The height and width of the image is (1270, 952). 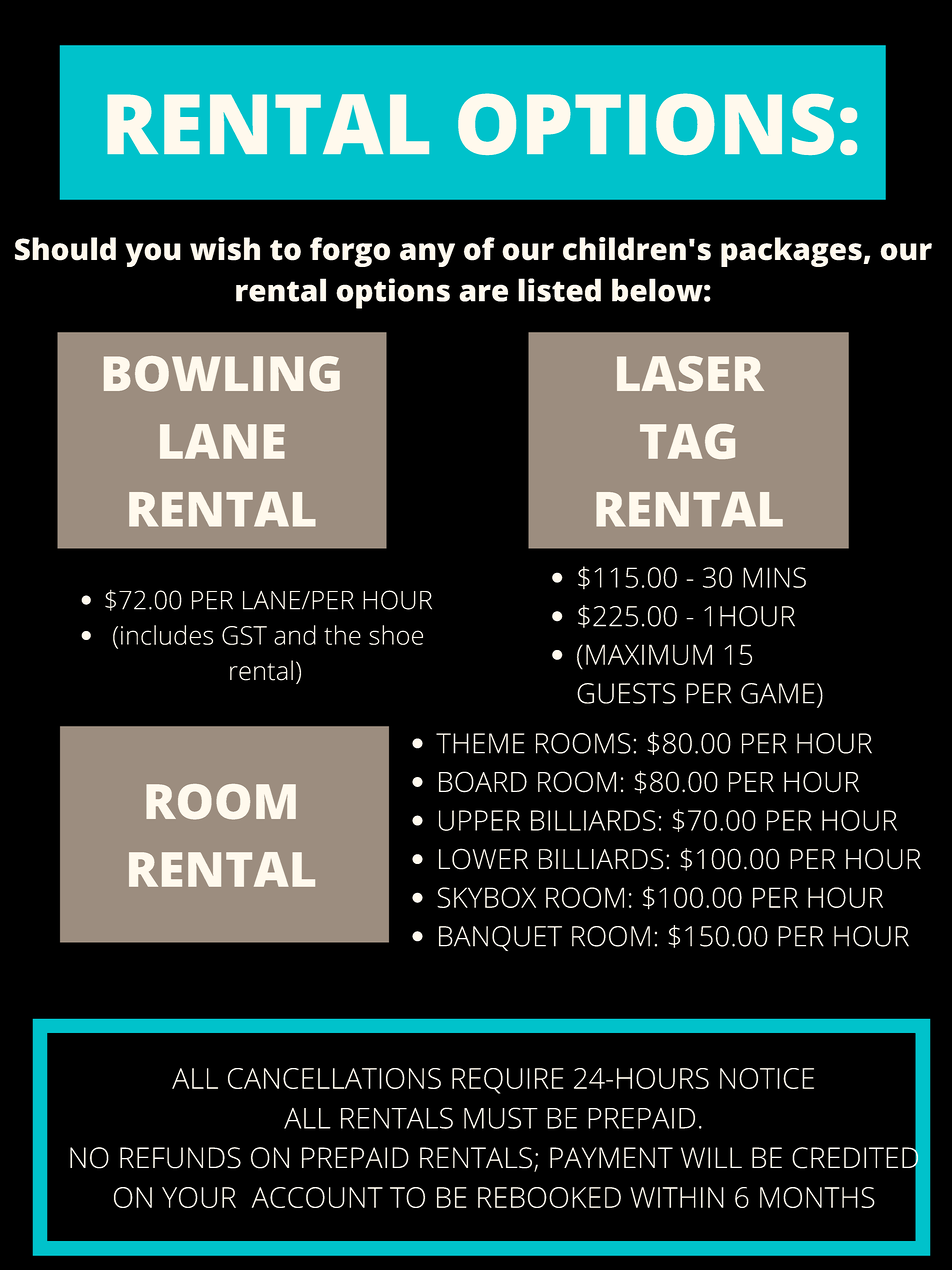 What do you see at coordinates (225, 249) in the image?
I see `wish` at bounding box center [225, 249].
